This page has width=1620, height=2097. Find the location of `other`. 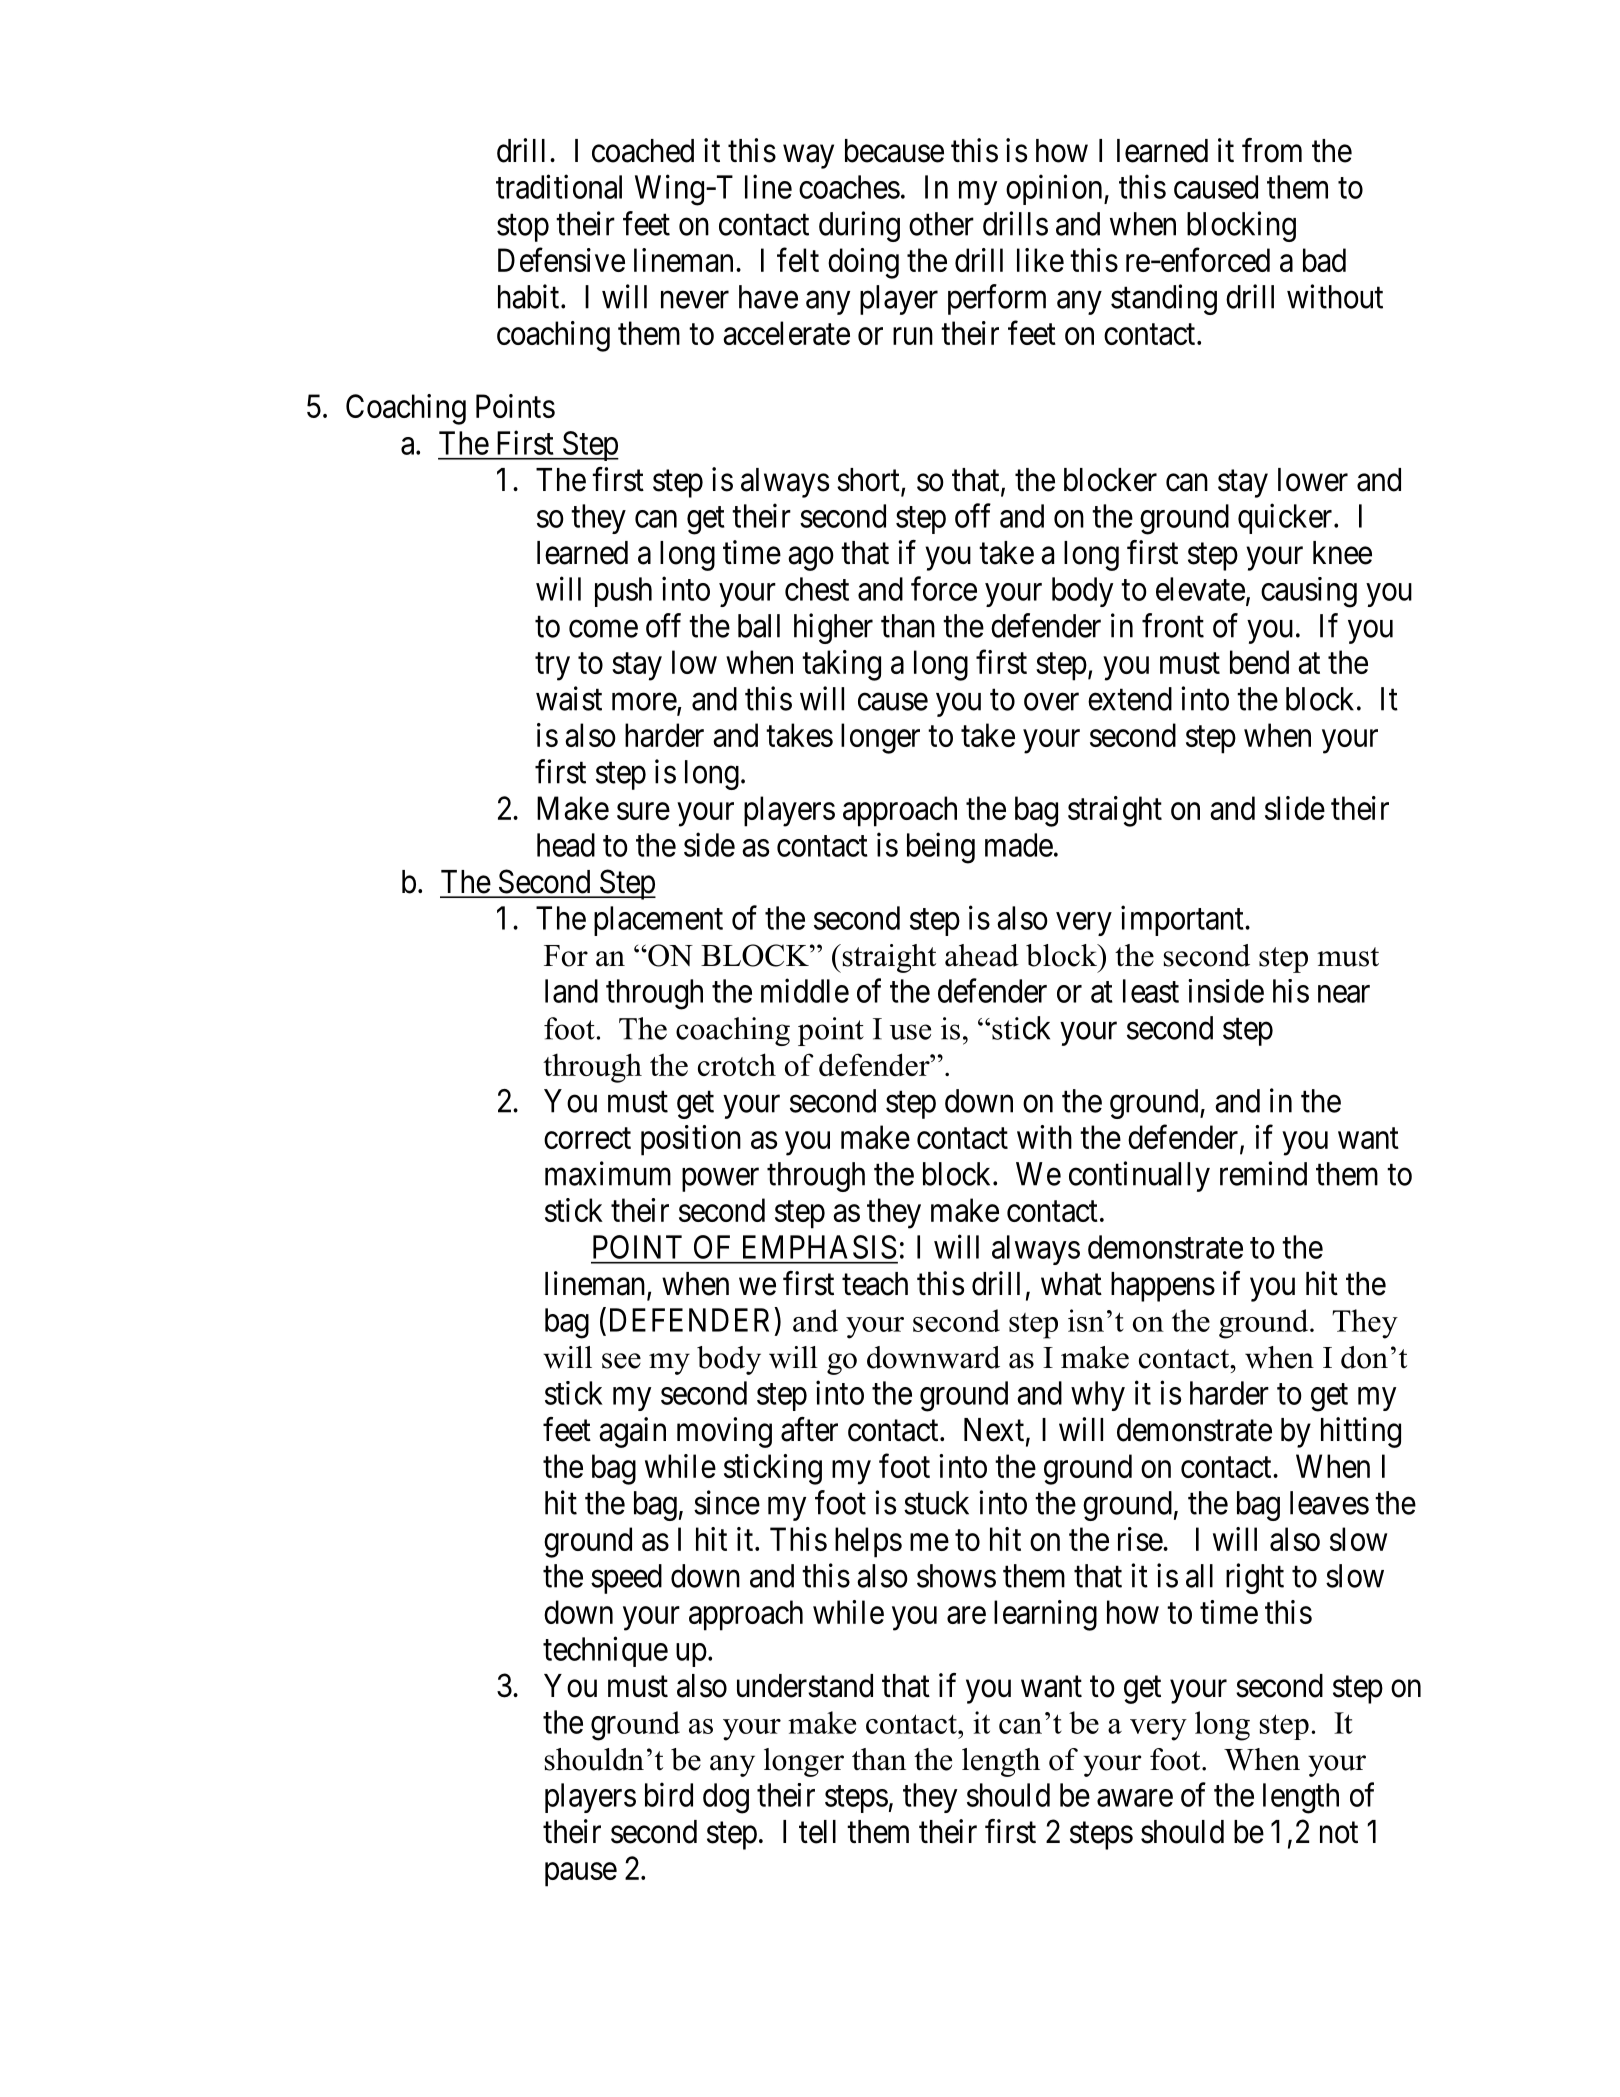

other is located at coordinates (941, 224).
